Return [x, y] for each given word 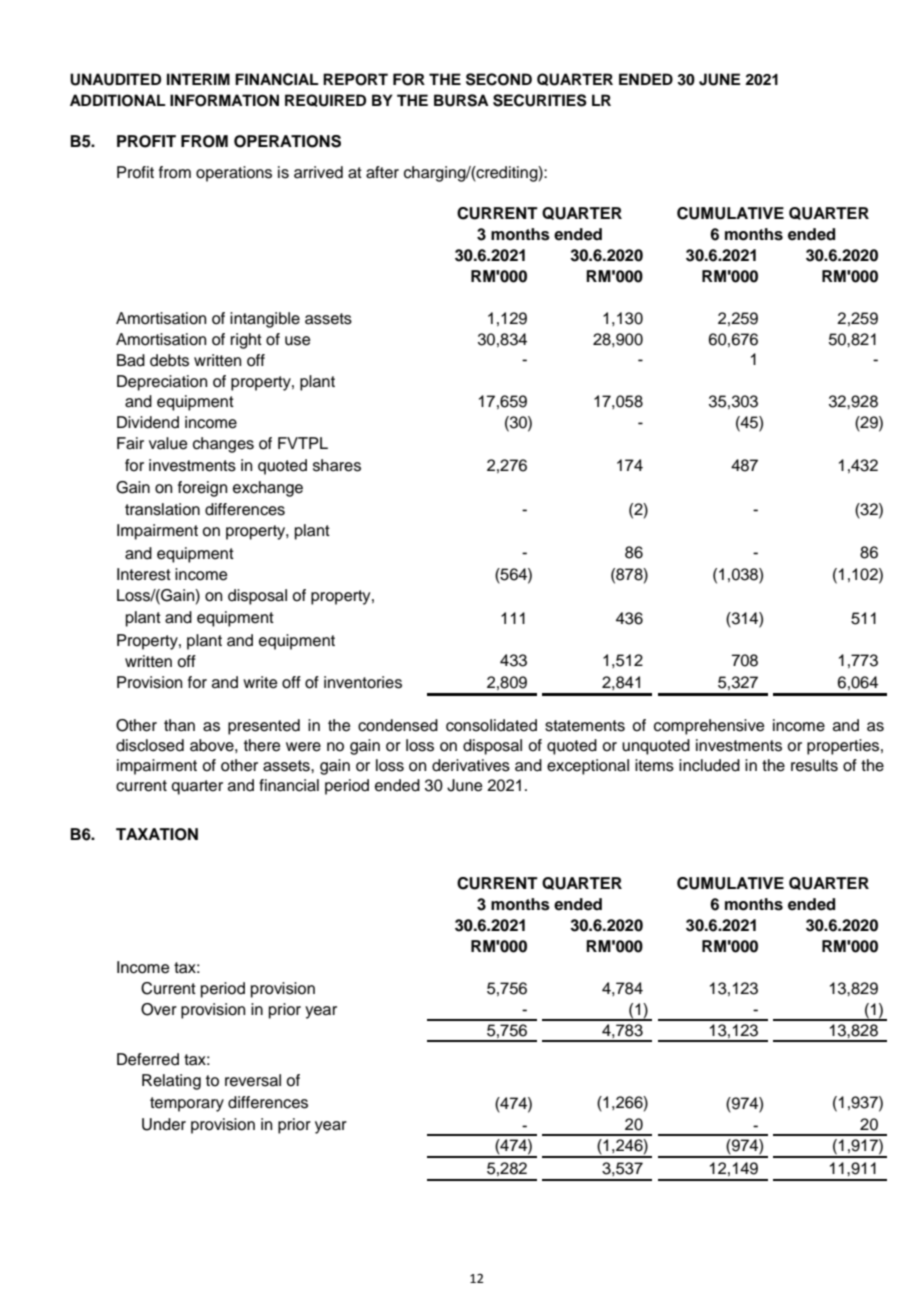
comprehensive [709, 727]
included [709, 765]
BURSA [461, 100]
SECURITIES [540, 100]
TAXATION [157, 834]
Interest [144, 574]
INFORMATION [224, 100]
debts [169, 360]
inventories [363, 682]
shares [337, 465]
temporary [187, 1104]
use [298, 341]
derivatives [471, 765]
